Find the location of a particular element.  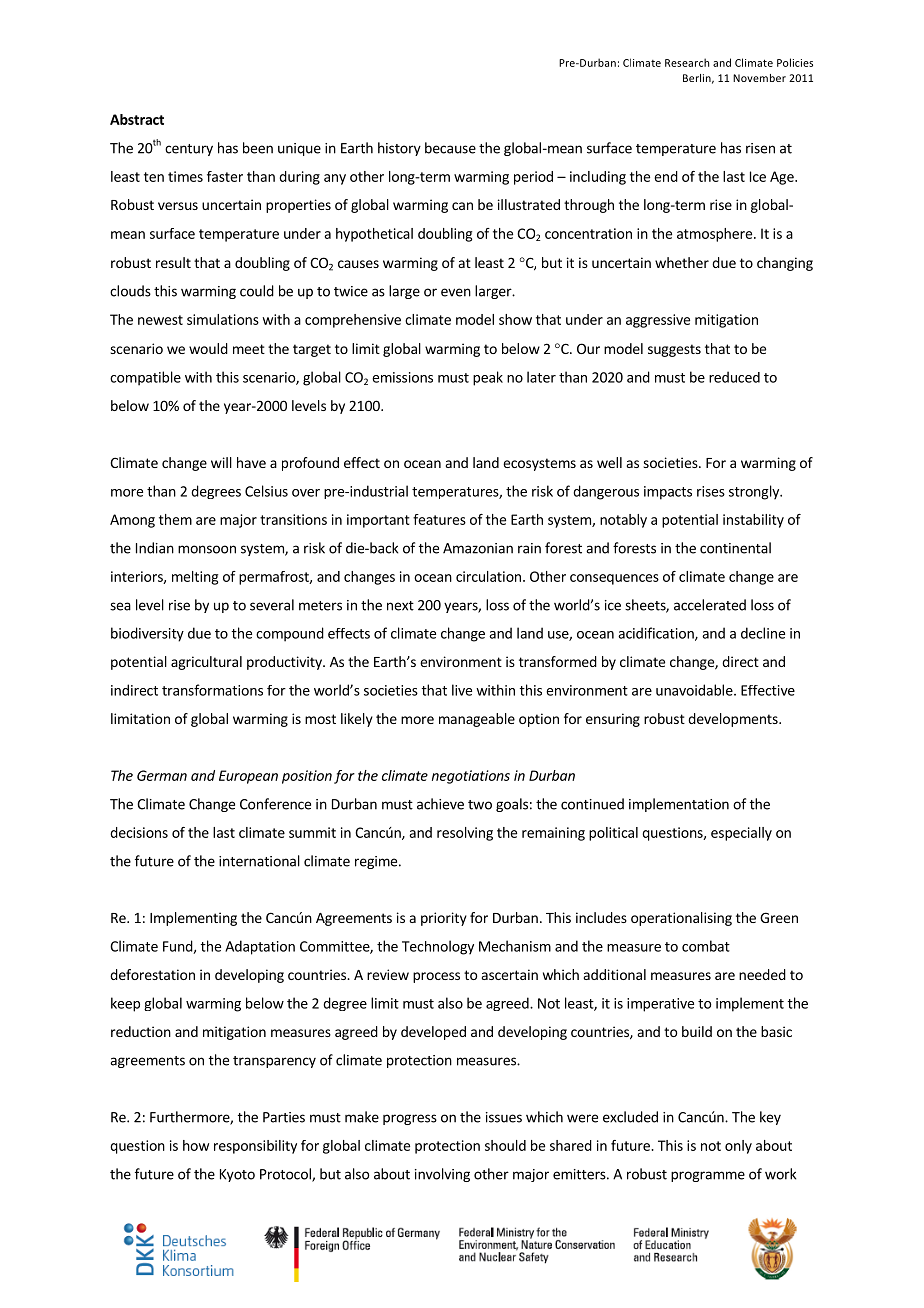

European is located at coordinates (248, 777).
